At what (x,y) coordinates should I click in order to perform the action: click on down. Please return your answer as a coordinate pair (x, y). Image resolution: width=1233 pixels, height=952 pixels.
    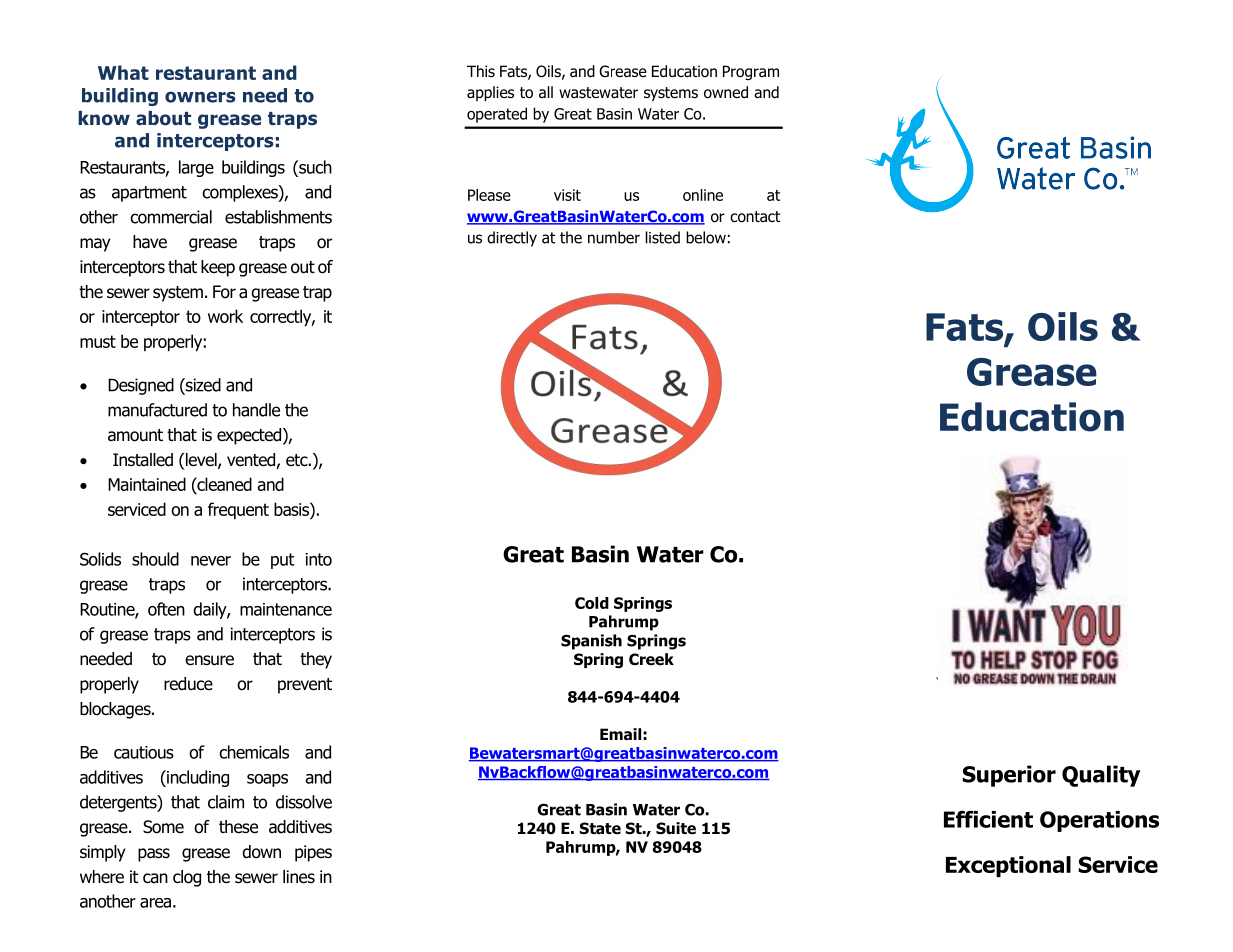
    Looking at the image, I should click on (261, 852).
